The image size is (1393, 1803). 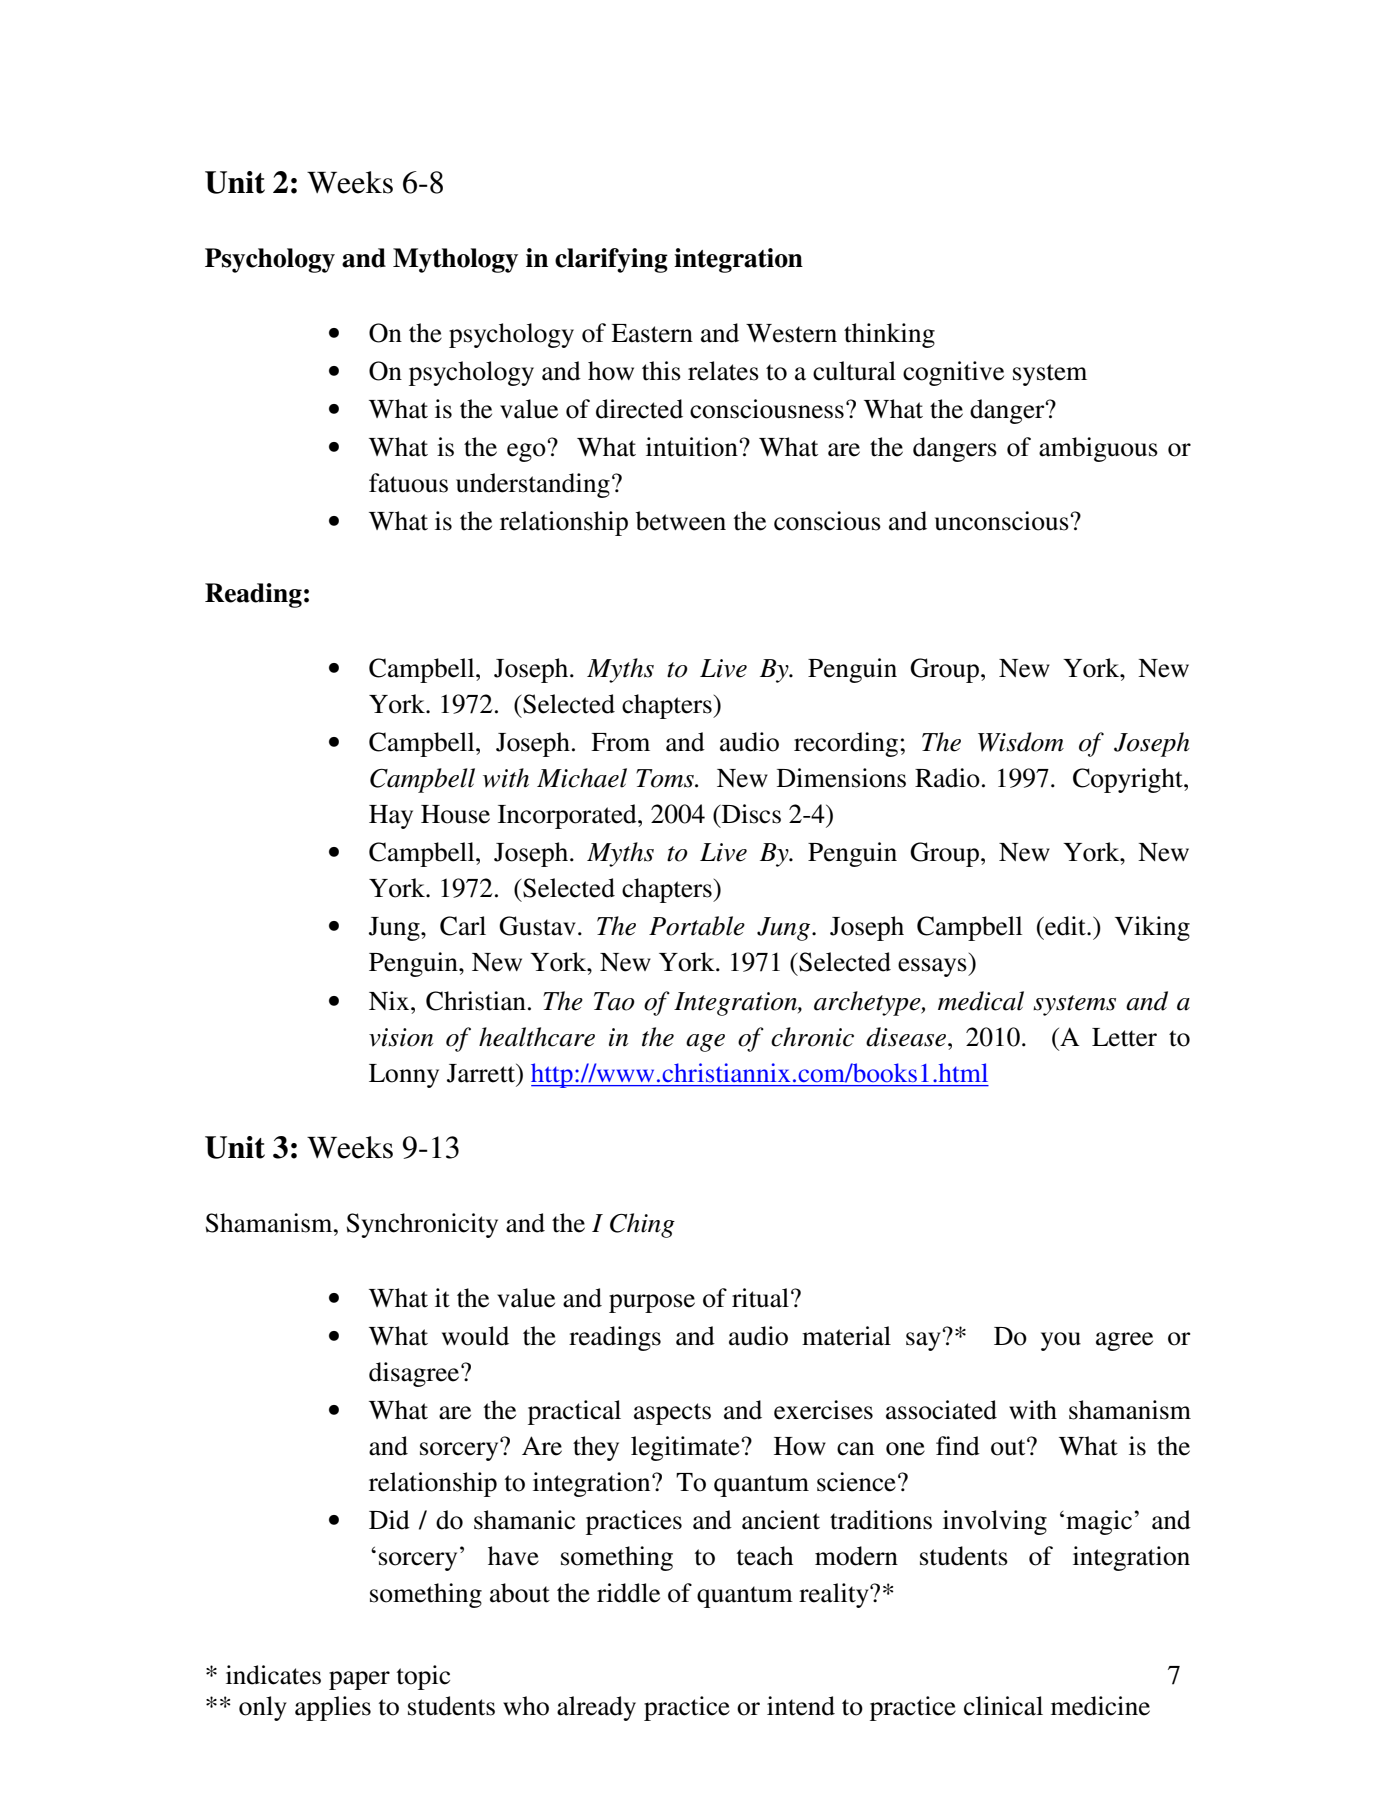 I want to click on vision, so click(x=401, y=1037).
